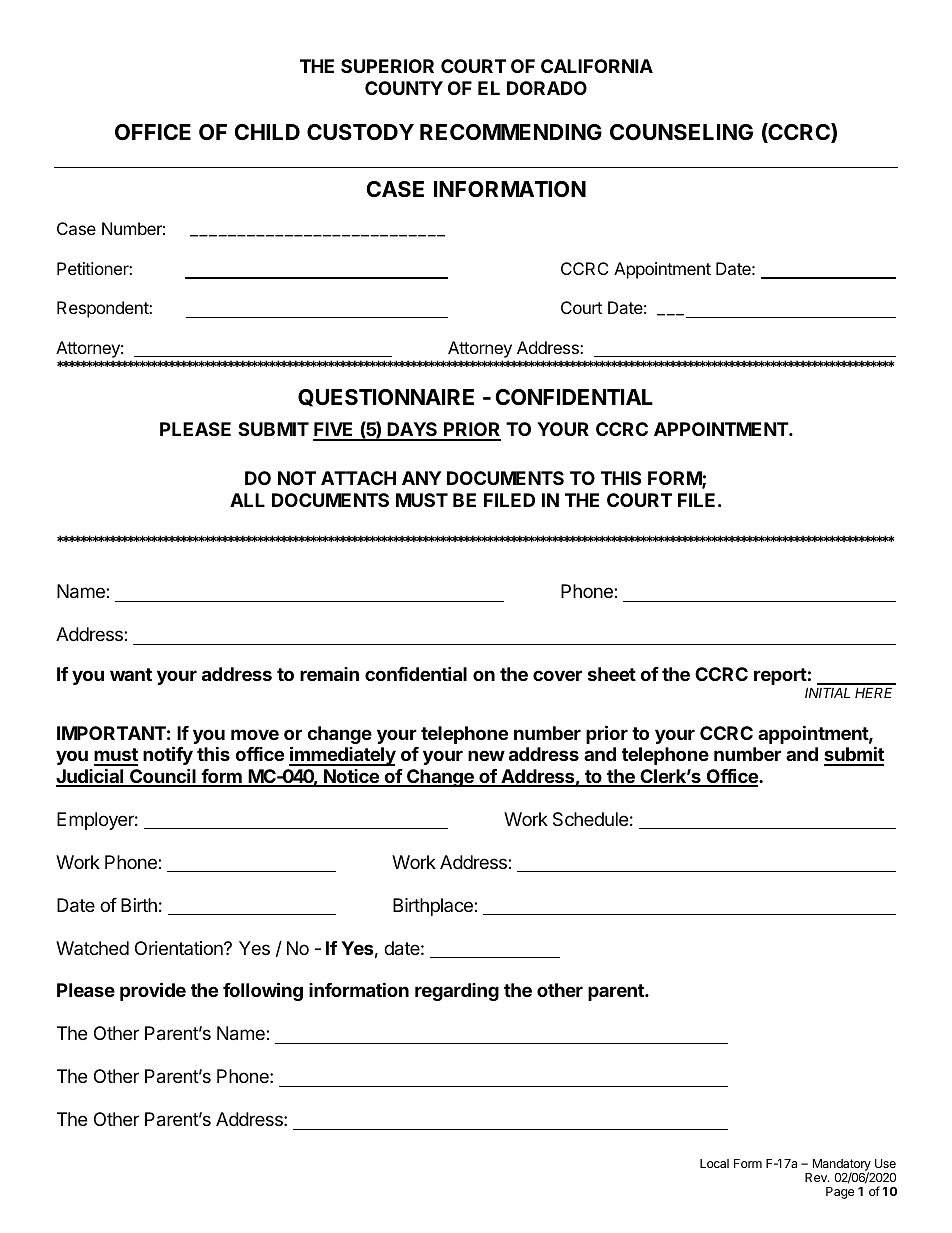 This document has height=1233, width=952. Describe the element at coordinates (168, 755) in the document. I see `notify` at that location.
